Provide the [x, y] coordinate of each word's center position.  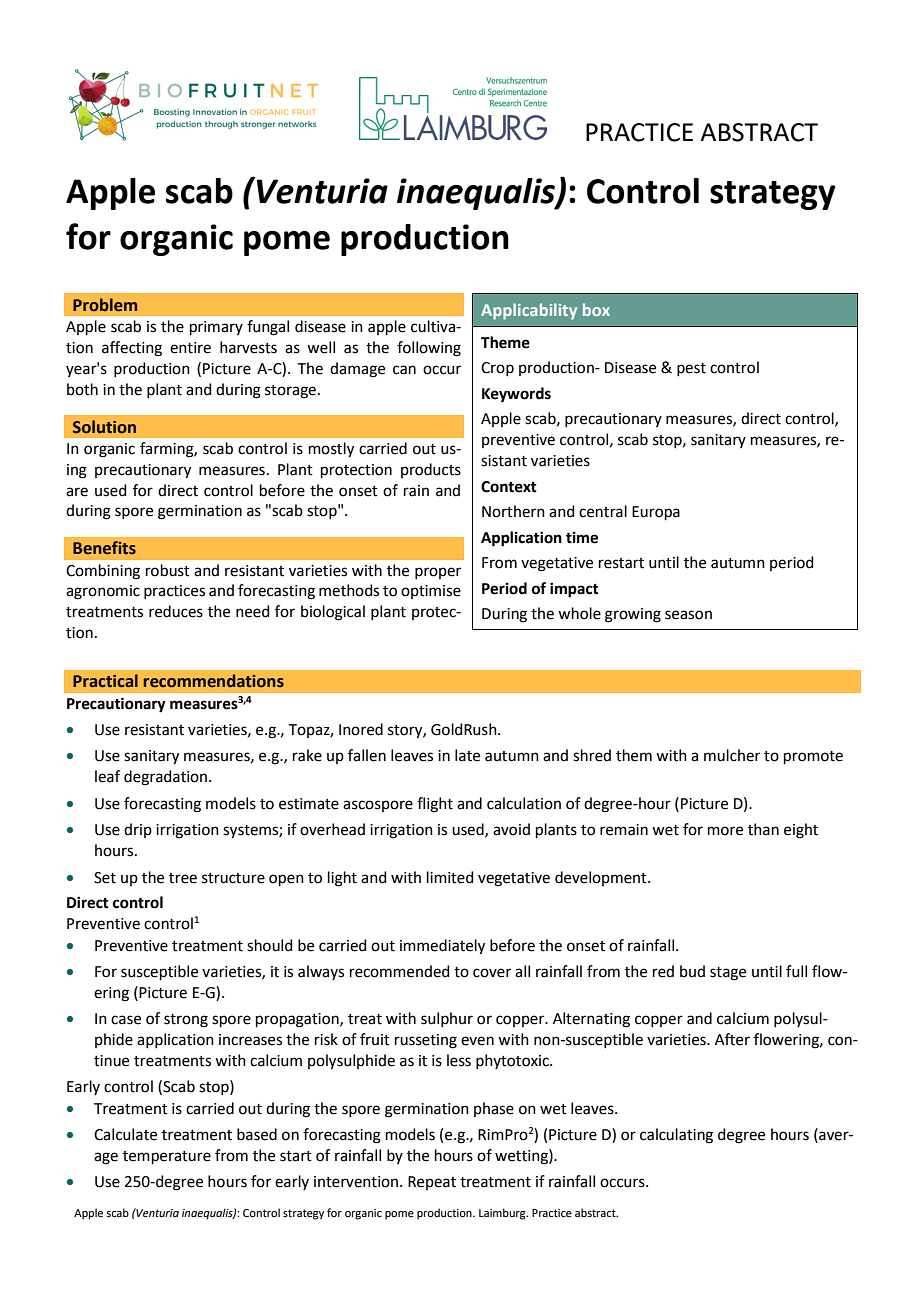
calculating [676, 1136]
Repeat [432, 1183]
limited [450, 877]
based [257, 1134]
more [725, 831]
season [688, 615]
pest [691, 369]
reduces [176, 611]
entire [190, 348]
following [429, 349]
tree [183, 878]
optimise [431, 592]
